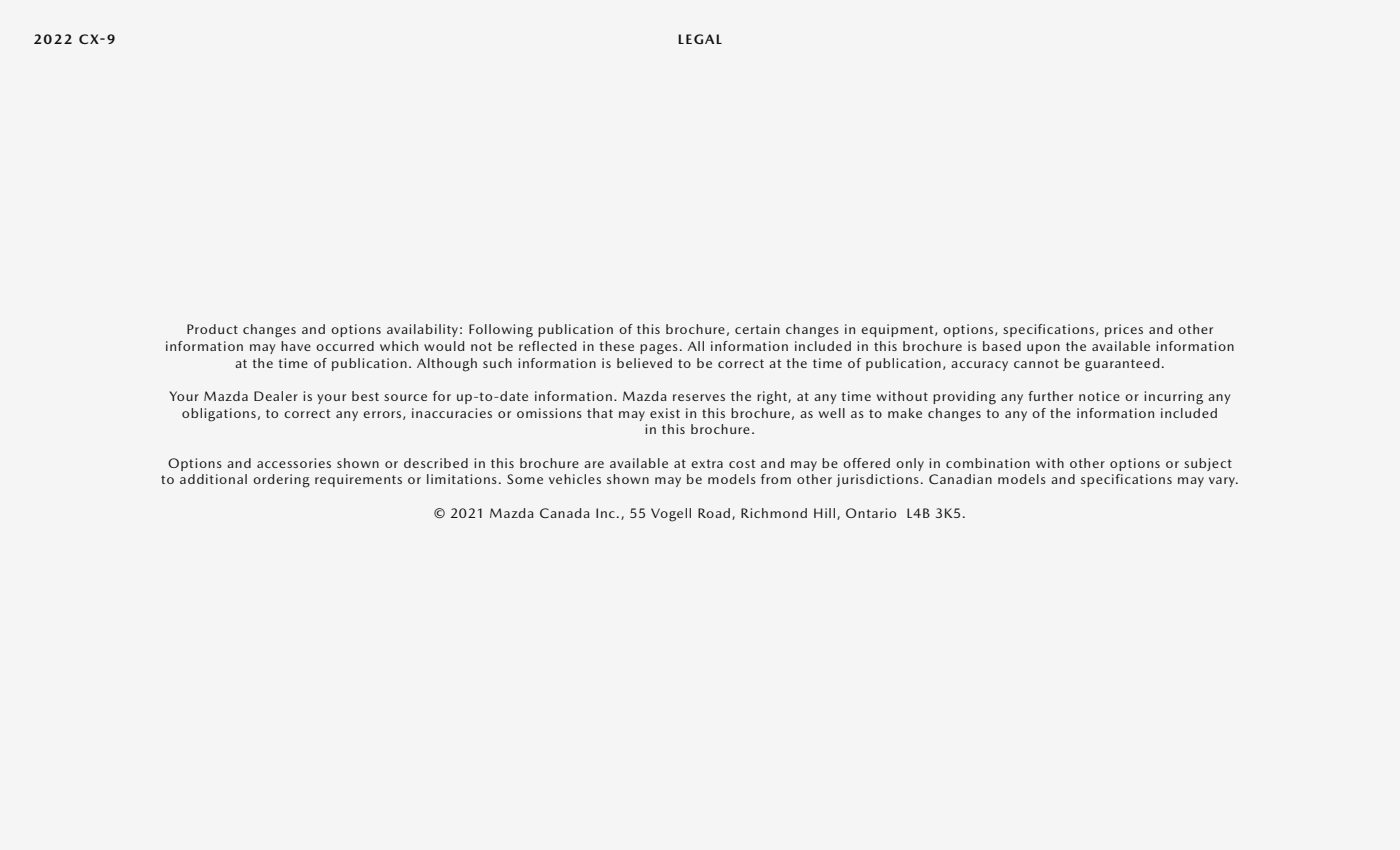 The height and width of the screenshot is (850, 1400). What do you see at coordinates (1002, 346) in the screenshot?
I see `based` at bounding box center [1002, 346].
